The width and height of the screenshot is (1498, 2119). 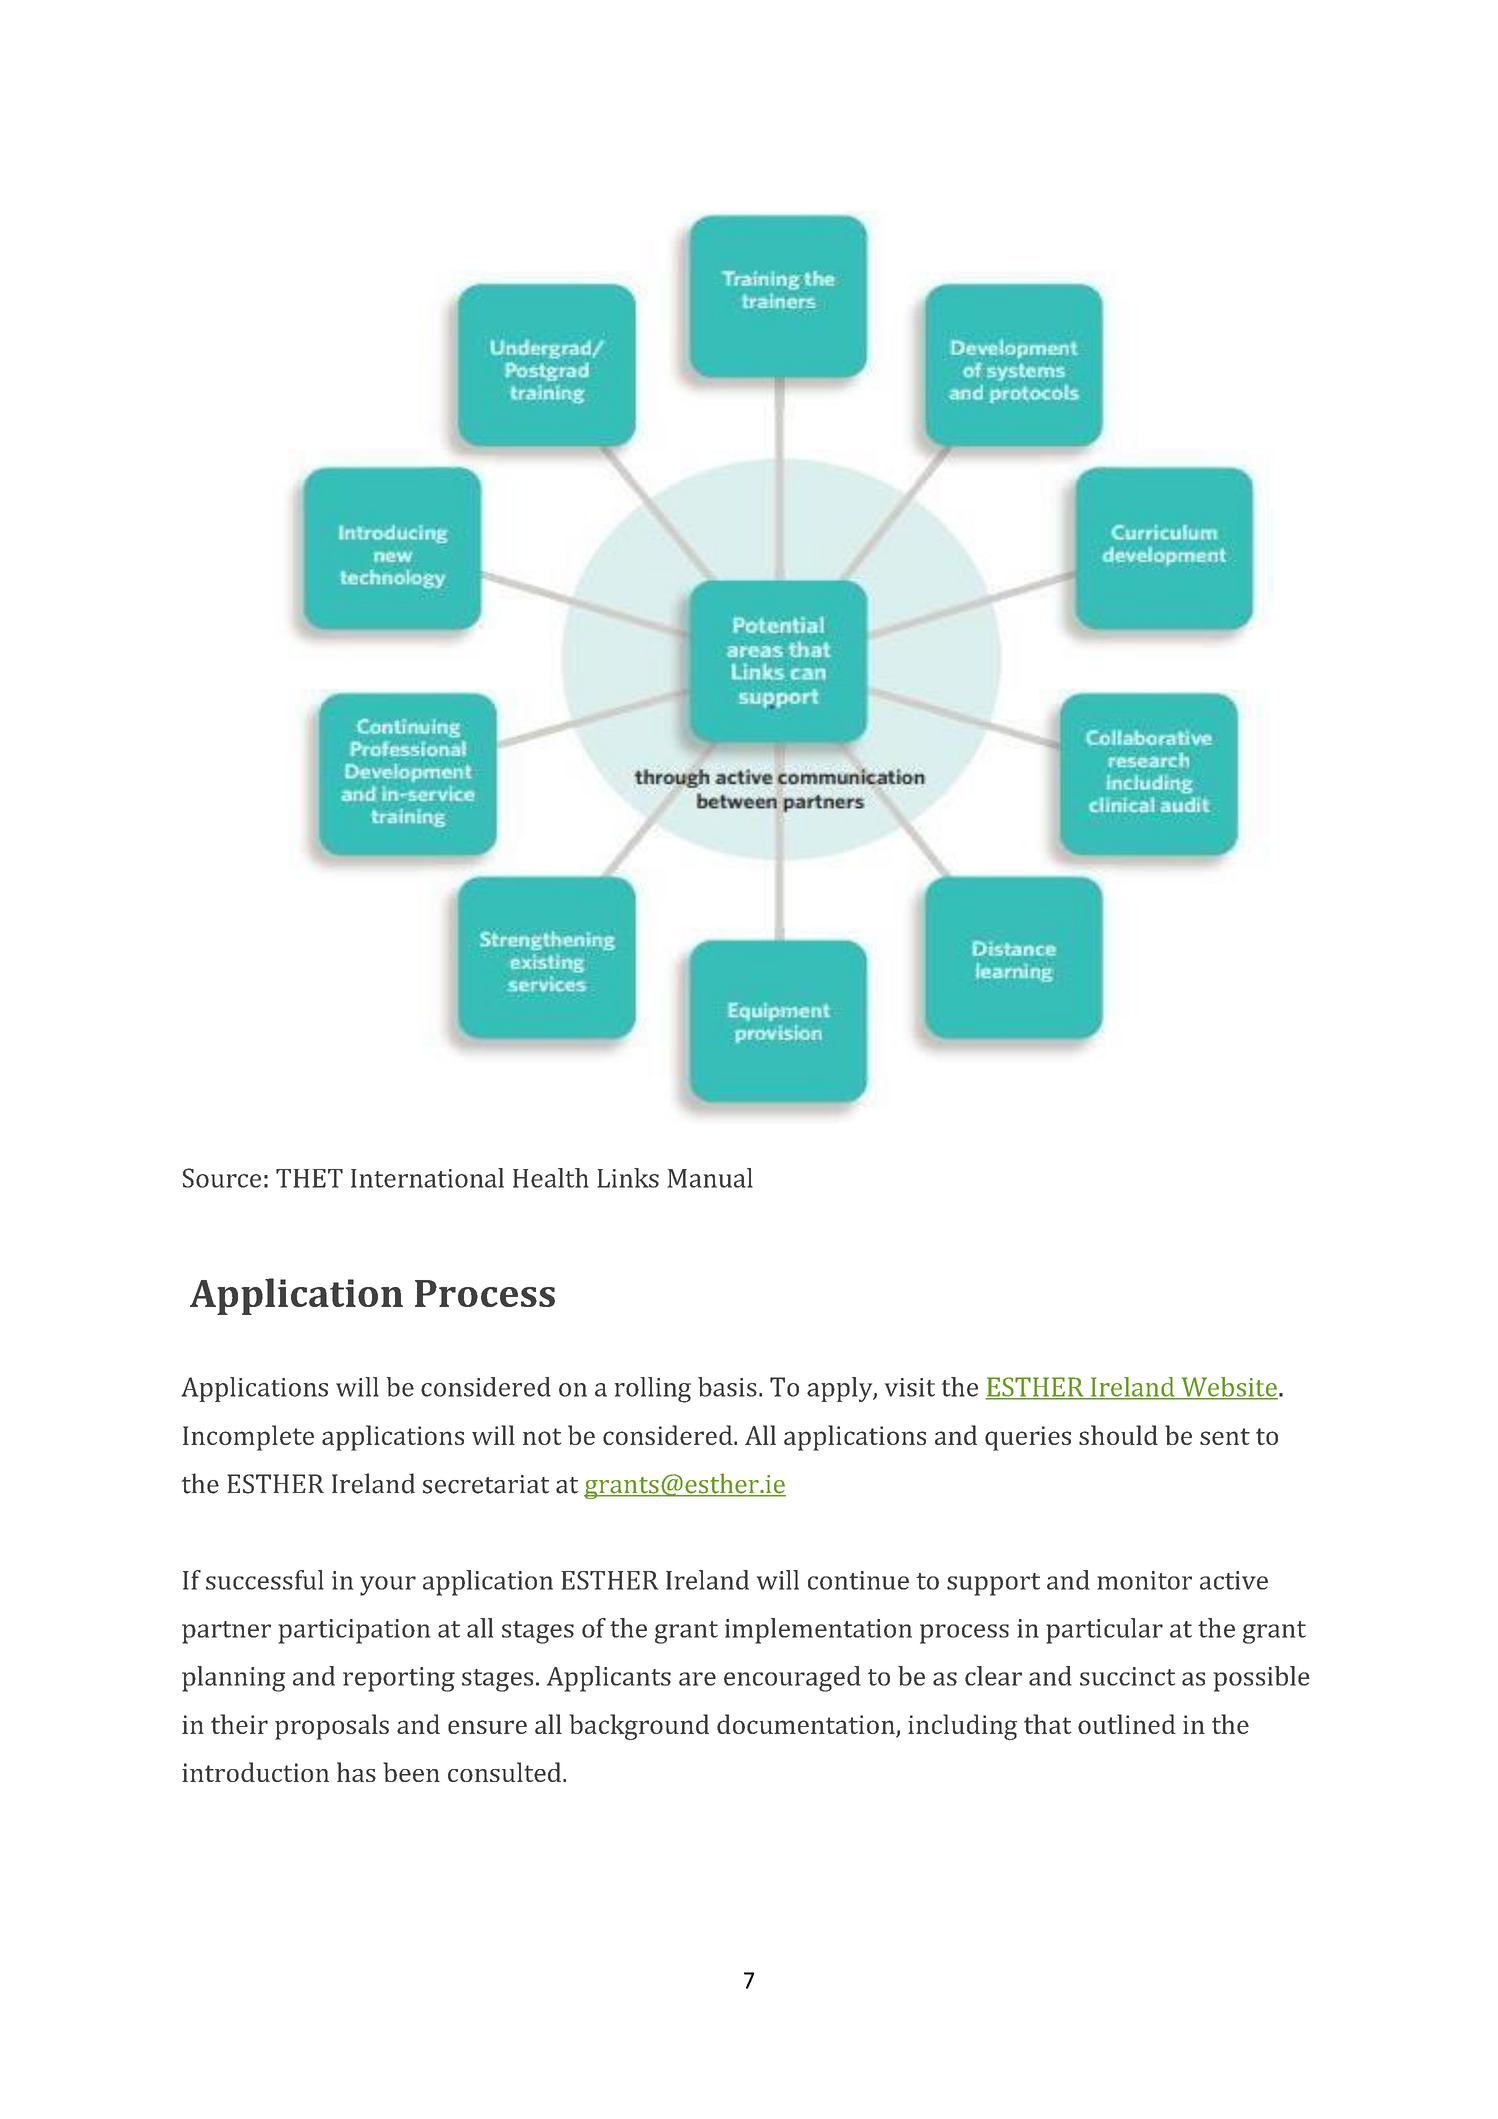 What do you see at coordinates (309, 1178) in the screenshot?
I see `THET` at bounding box center [309, 1178].
